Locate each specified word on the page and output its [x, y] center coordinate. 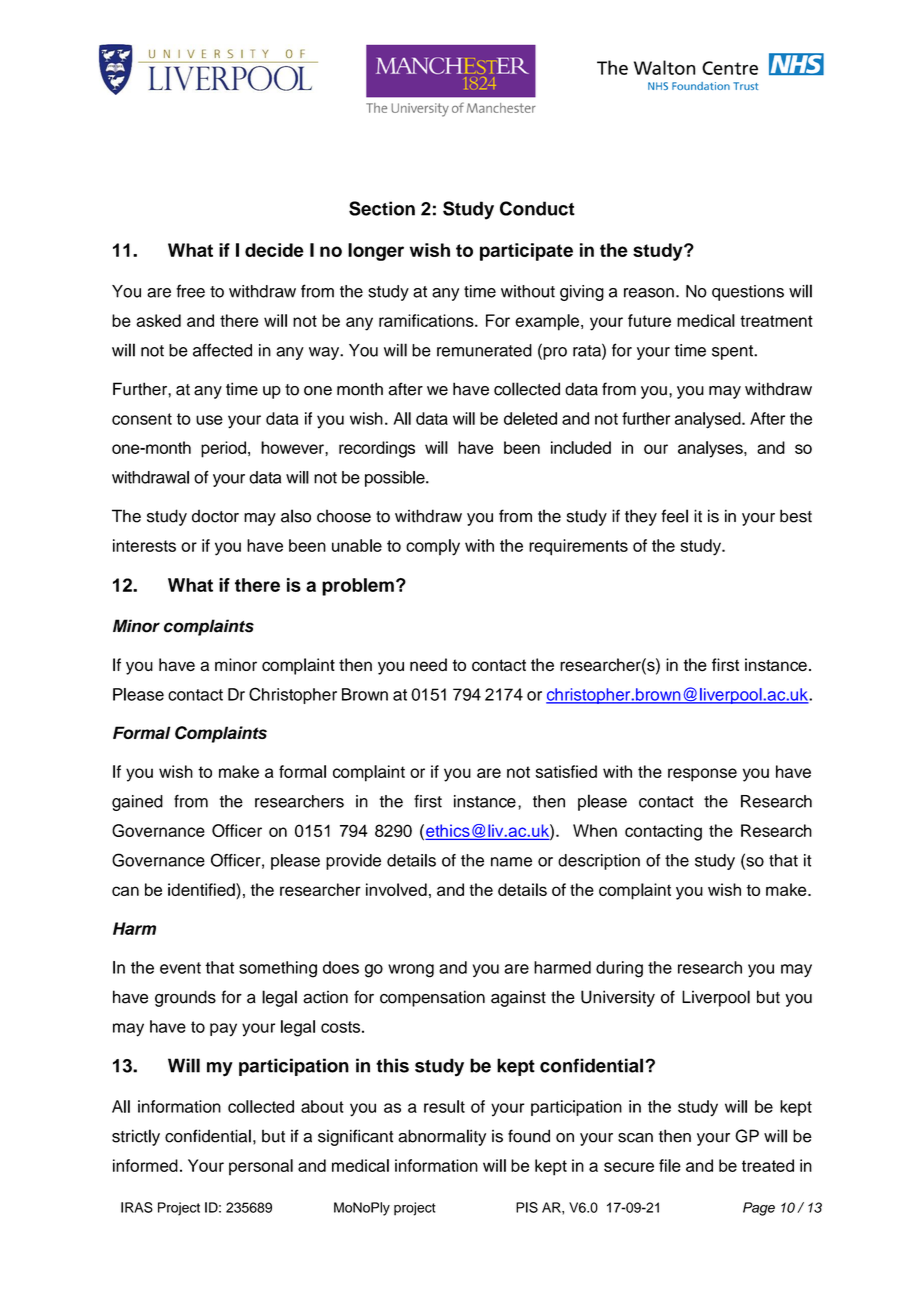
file [670, 1165]
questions [748, 293]
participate [526, 252]
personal [261, 1167]
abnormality [442, 1137]
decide [274, 250]
